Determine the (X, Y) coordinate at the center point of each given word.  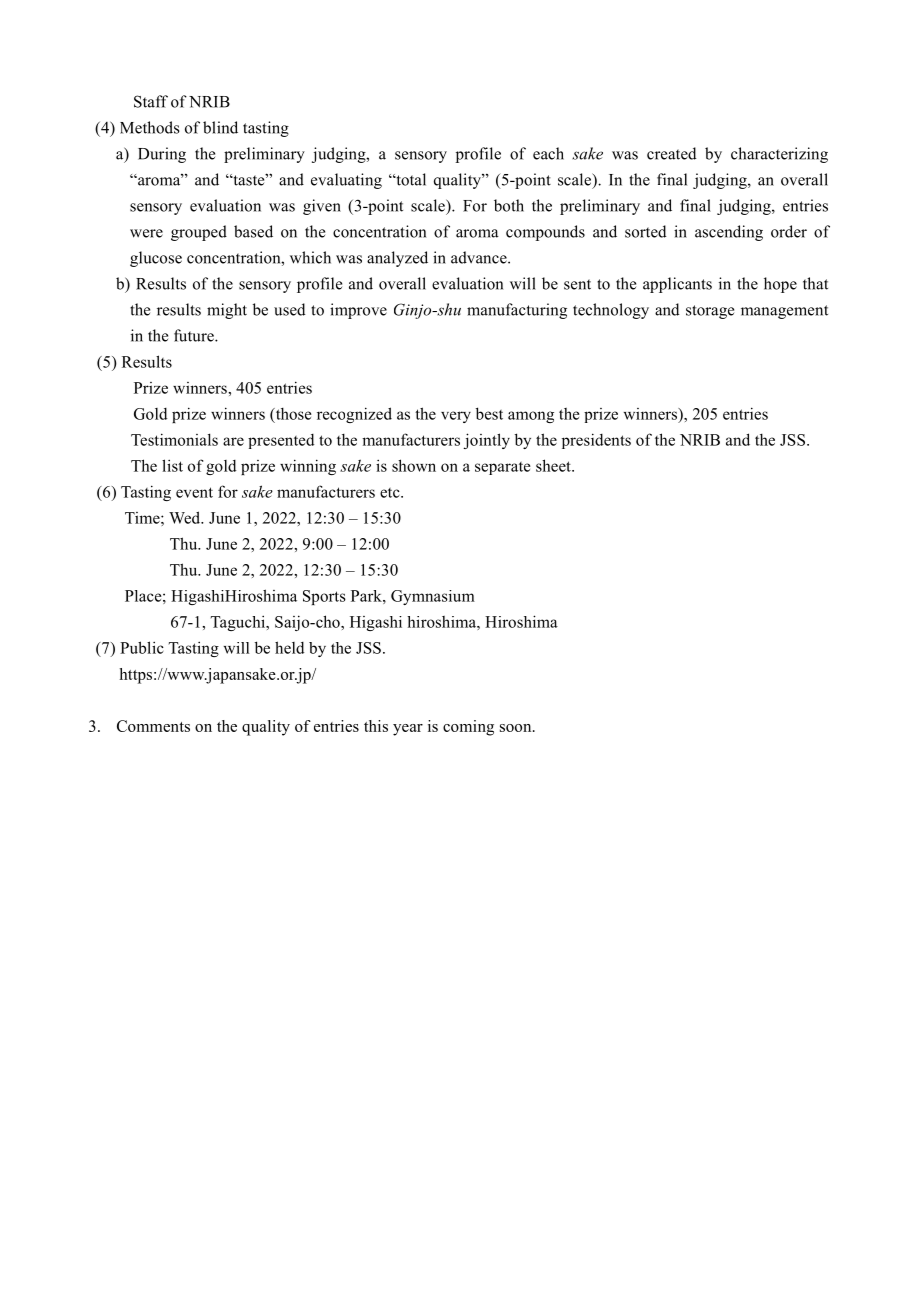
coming (468, 728)
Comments (153, 726)
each (548, 153)
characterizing (779, 155)
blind (220, 127)
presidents (596, 441)
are (233, 441)
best (489, 413)
